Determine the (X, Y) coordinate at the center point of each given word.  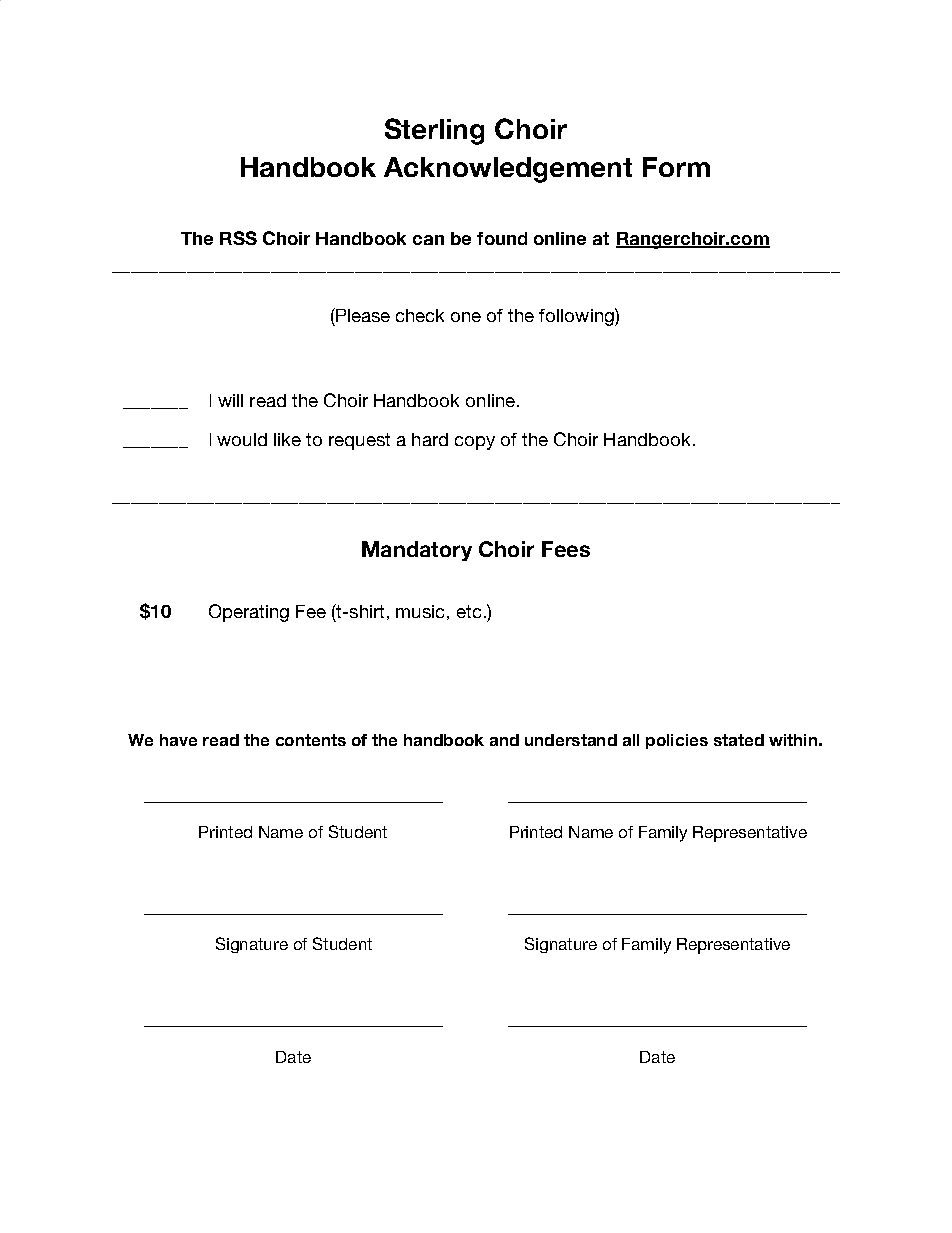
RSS (238, 238)
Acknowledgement (508, 170)
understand (571, 740)
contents (311, 740)
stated (739, 740)
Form (676, 167)
